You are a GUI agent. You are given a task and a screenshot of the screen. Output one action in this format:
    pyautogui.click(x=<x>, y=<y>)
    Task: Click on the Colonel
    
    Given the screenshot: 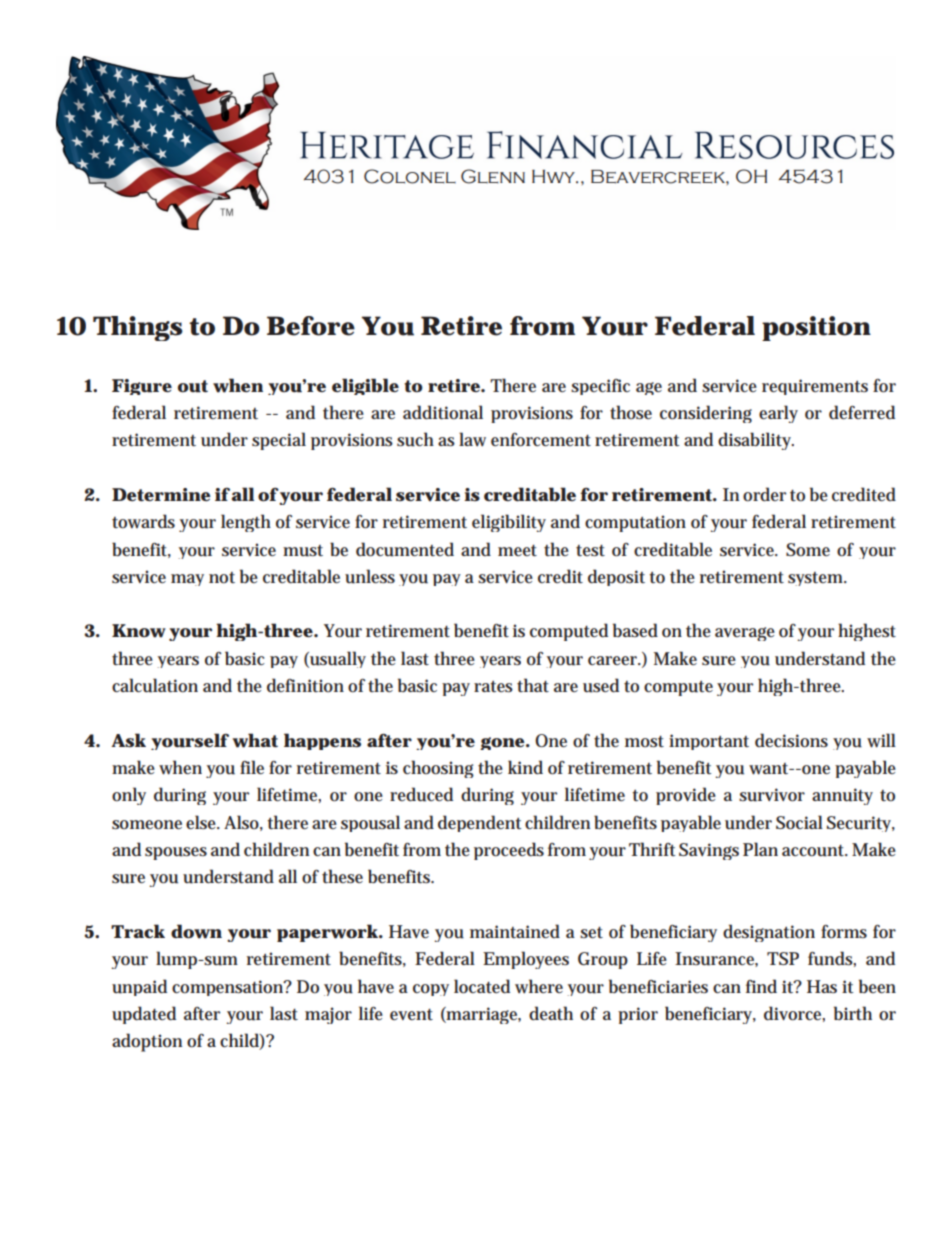 What is the action you would take?
    pyautogui.click(x=410, y=176)
